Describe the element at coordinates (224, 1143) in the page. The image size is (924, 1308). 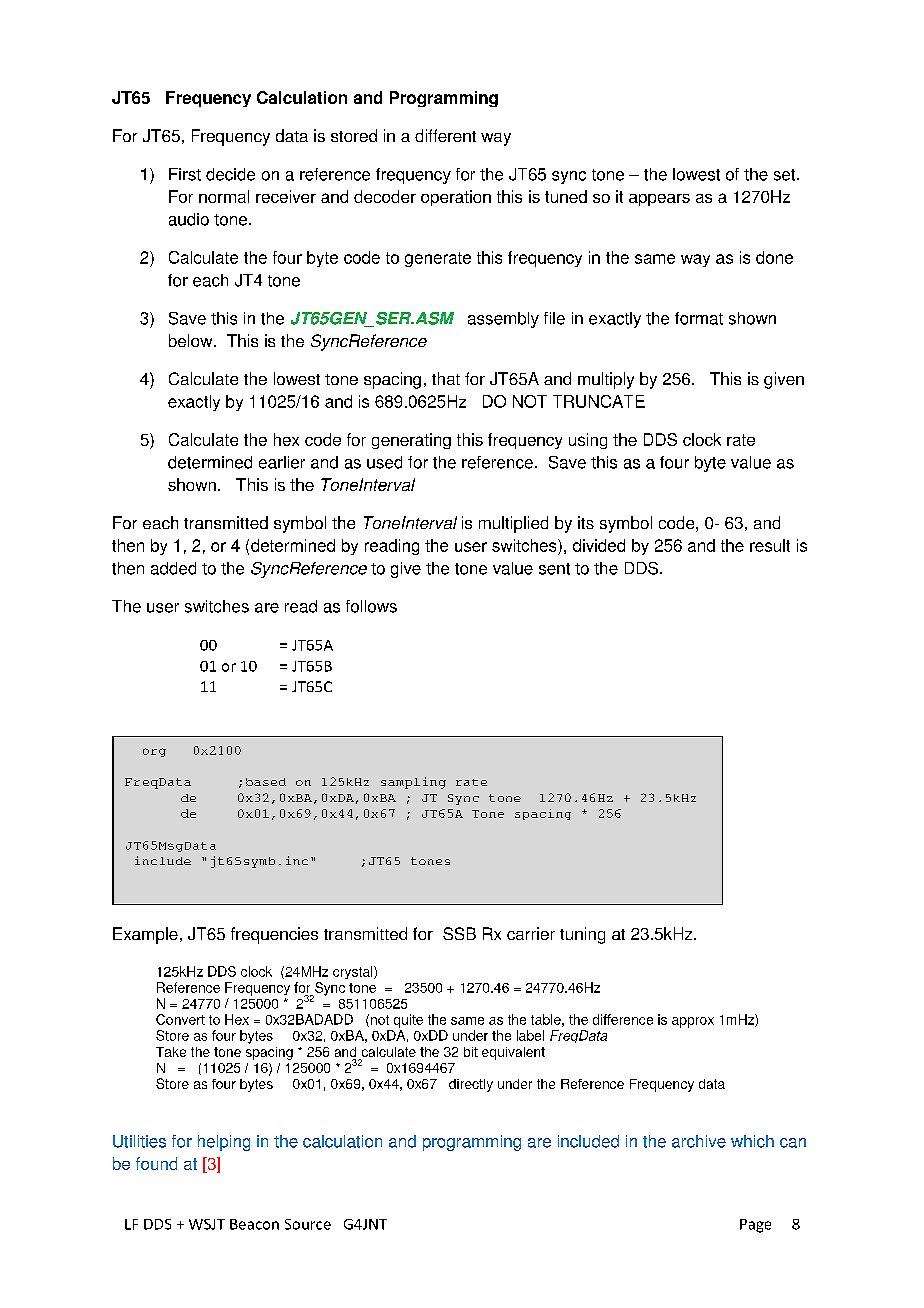
I see `helping` at that location.
